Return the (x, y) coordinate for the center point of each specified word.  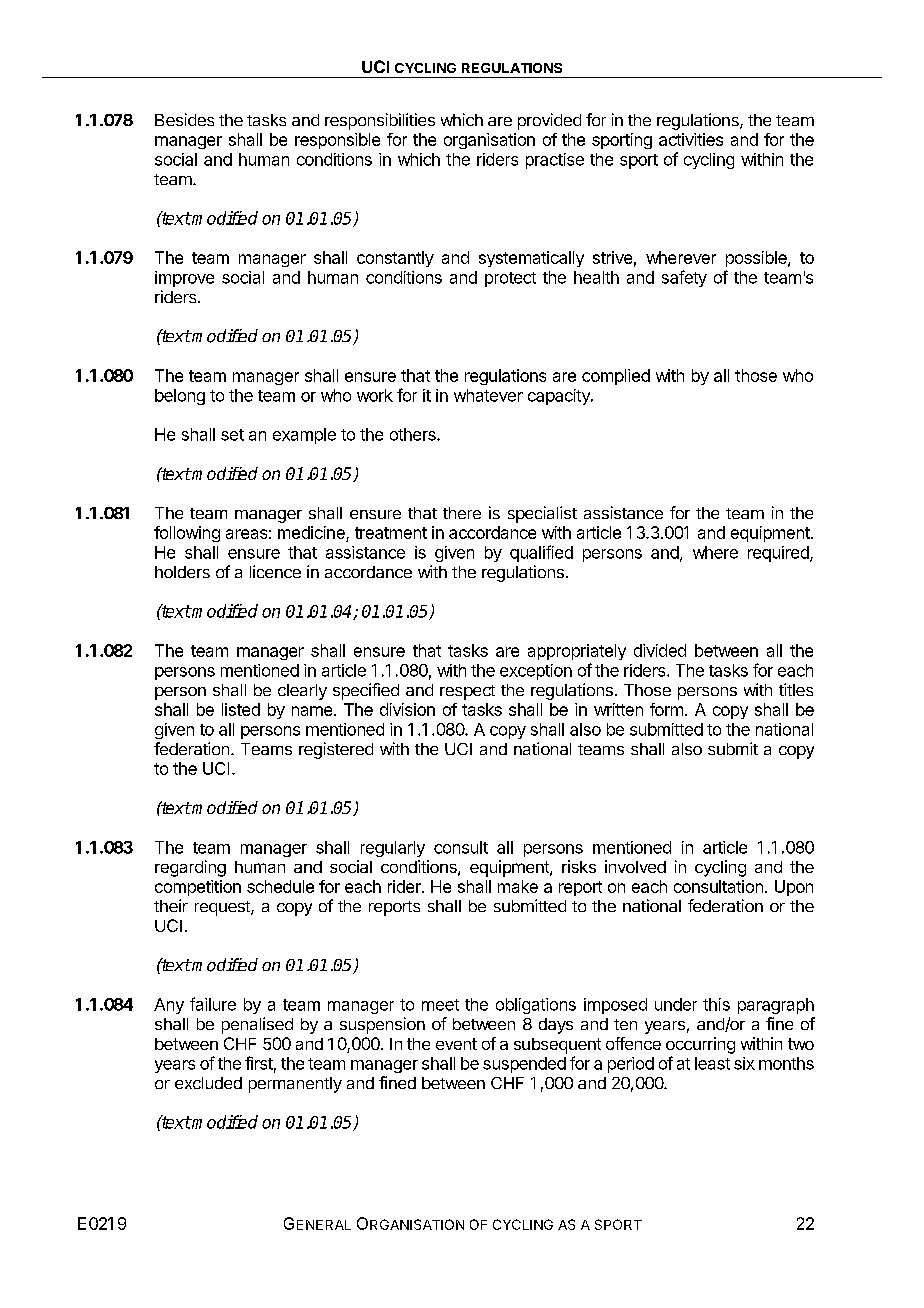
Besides (184, 119)
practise (555, 161)
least (712, 1063)
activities (691, 139)
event (456, 1044)
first (259, 1063)
